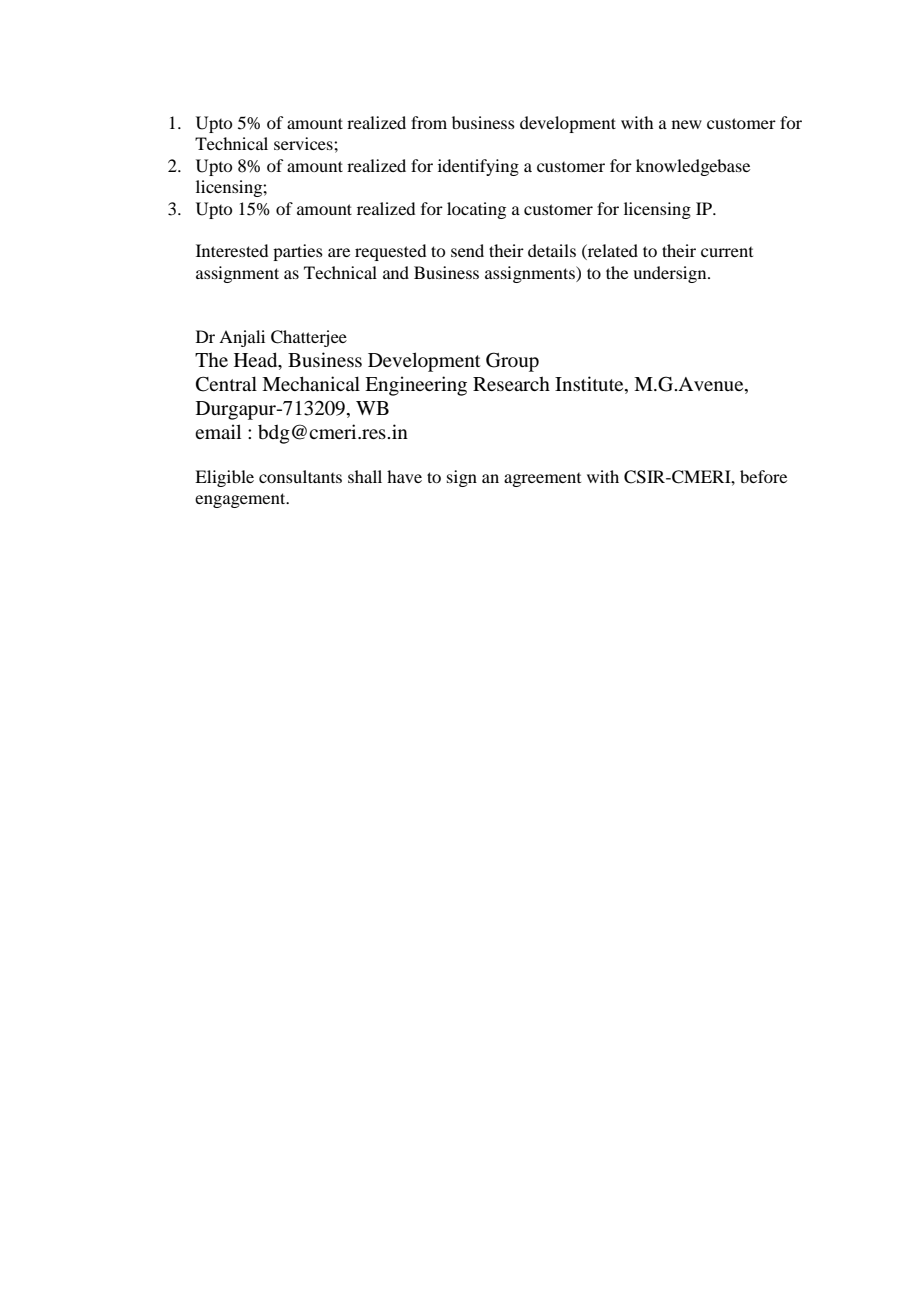  What do you see at coordinates (687, 124) in the screenshot?
I see `new` at bounding box center [687, 124].
